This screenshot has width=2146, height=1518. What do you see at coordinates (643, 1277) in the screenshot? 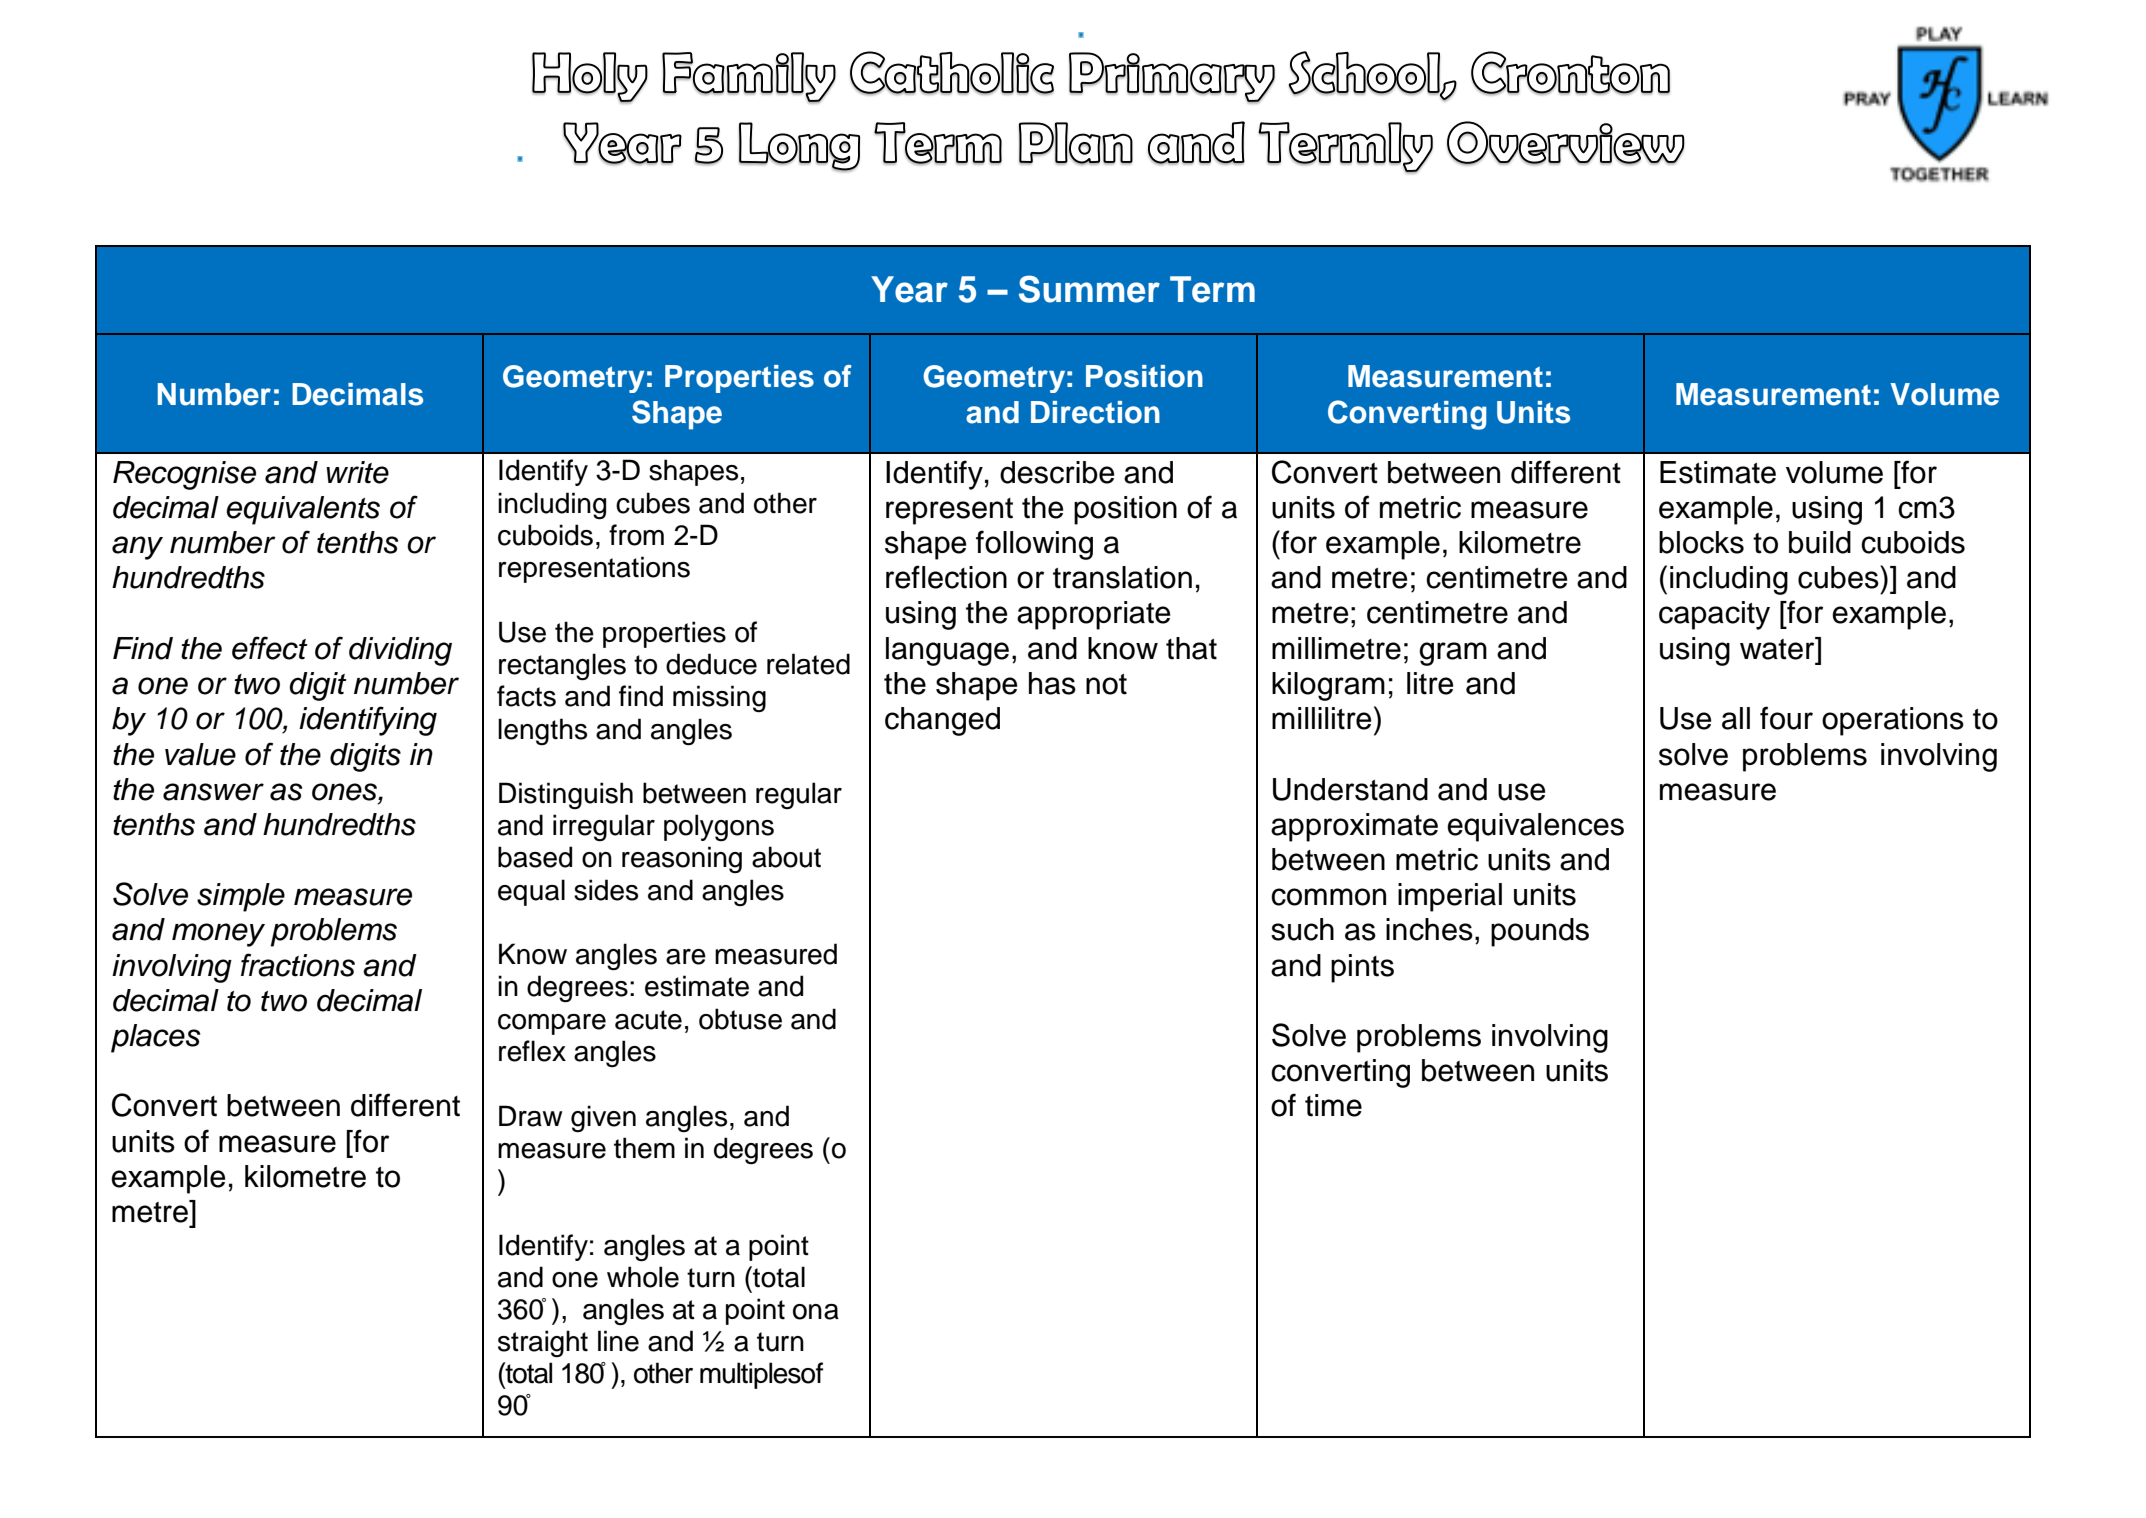
I see `whole` at bounding box center [643, 1277].
